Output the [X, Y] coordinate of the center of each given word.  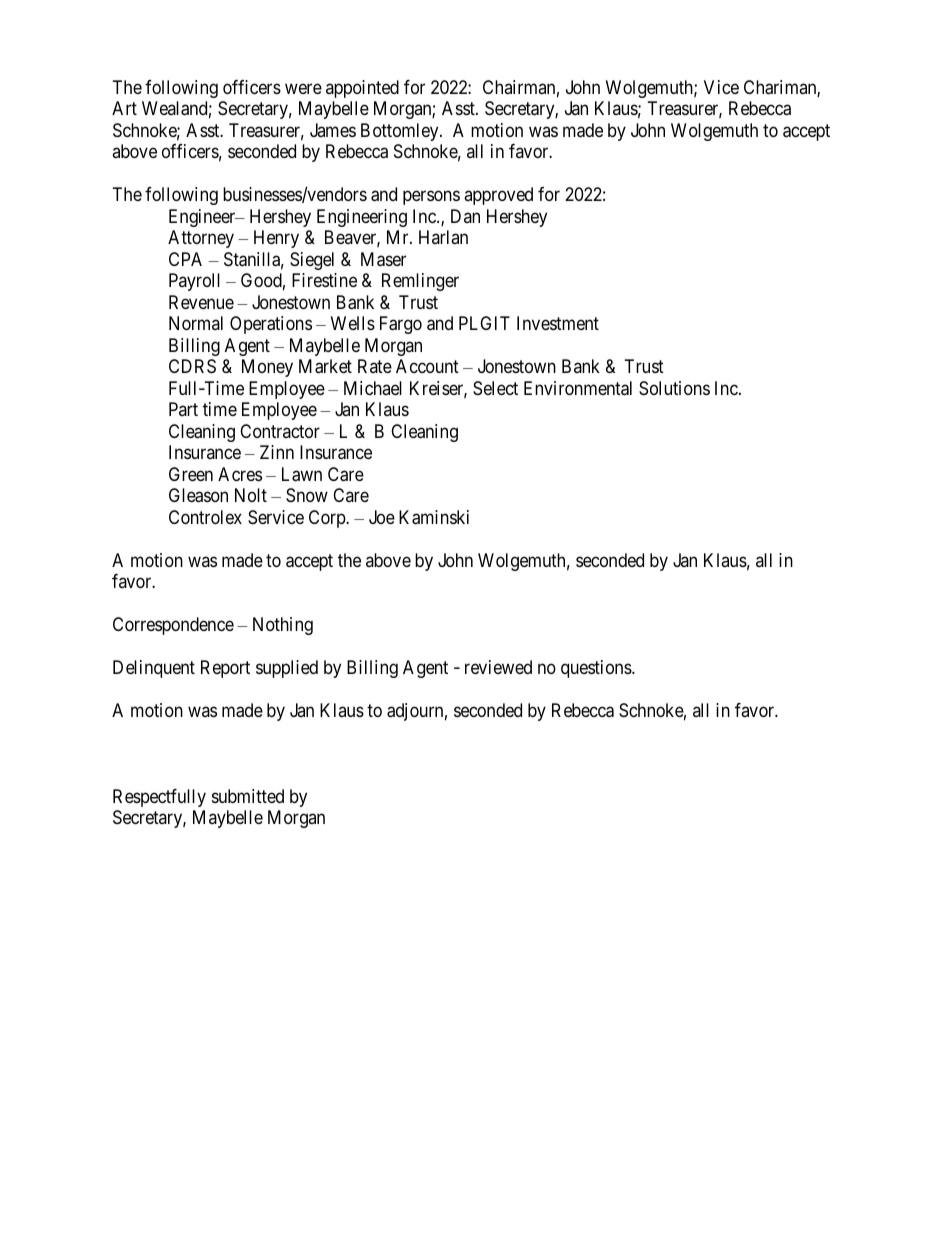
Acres [240, 474]
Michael [373, 388]
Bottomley [401, 132]
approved [498, 196]
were [303, 88]
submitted [248, 796]
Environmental [578, 388]
